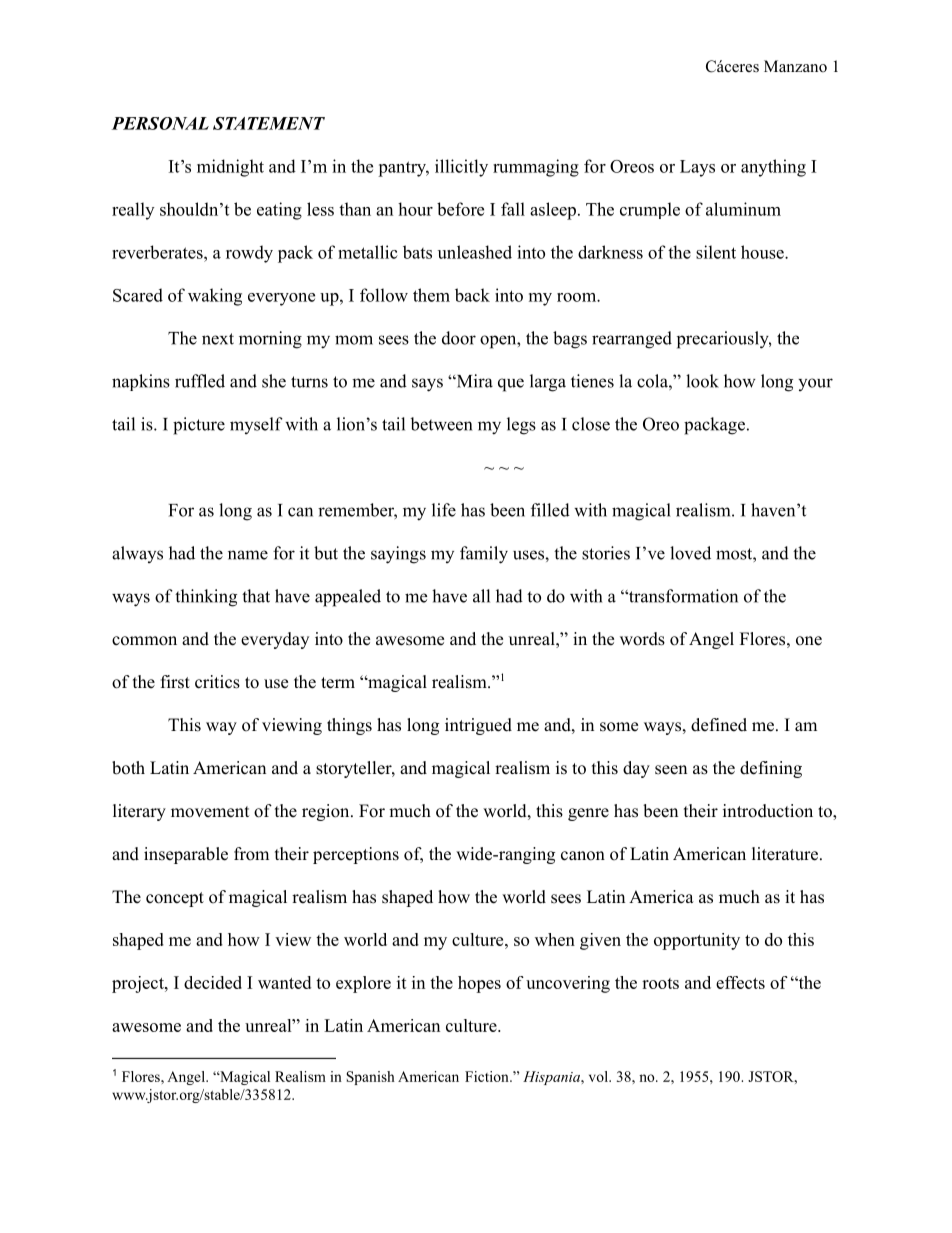  Describe the element at coordinates (210, 812) in the screenshot. I see `movement` at that location.
